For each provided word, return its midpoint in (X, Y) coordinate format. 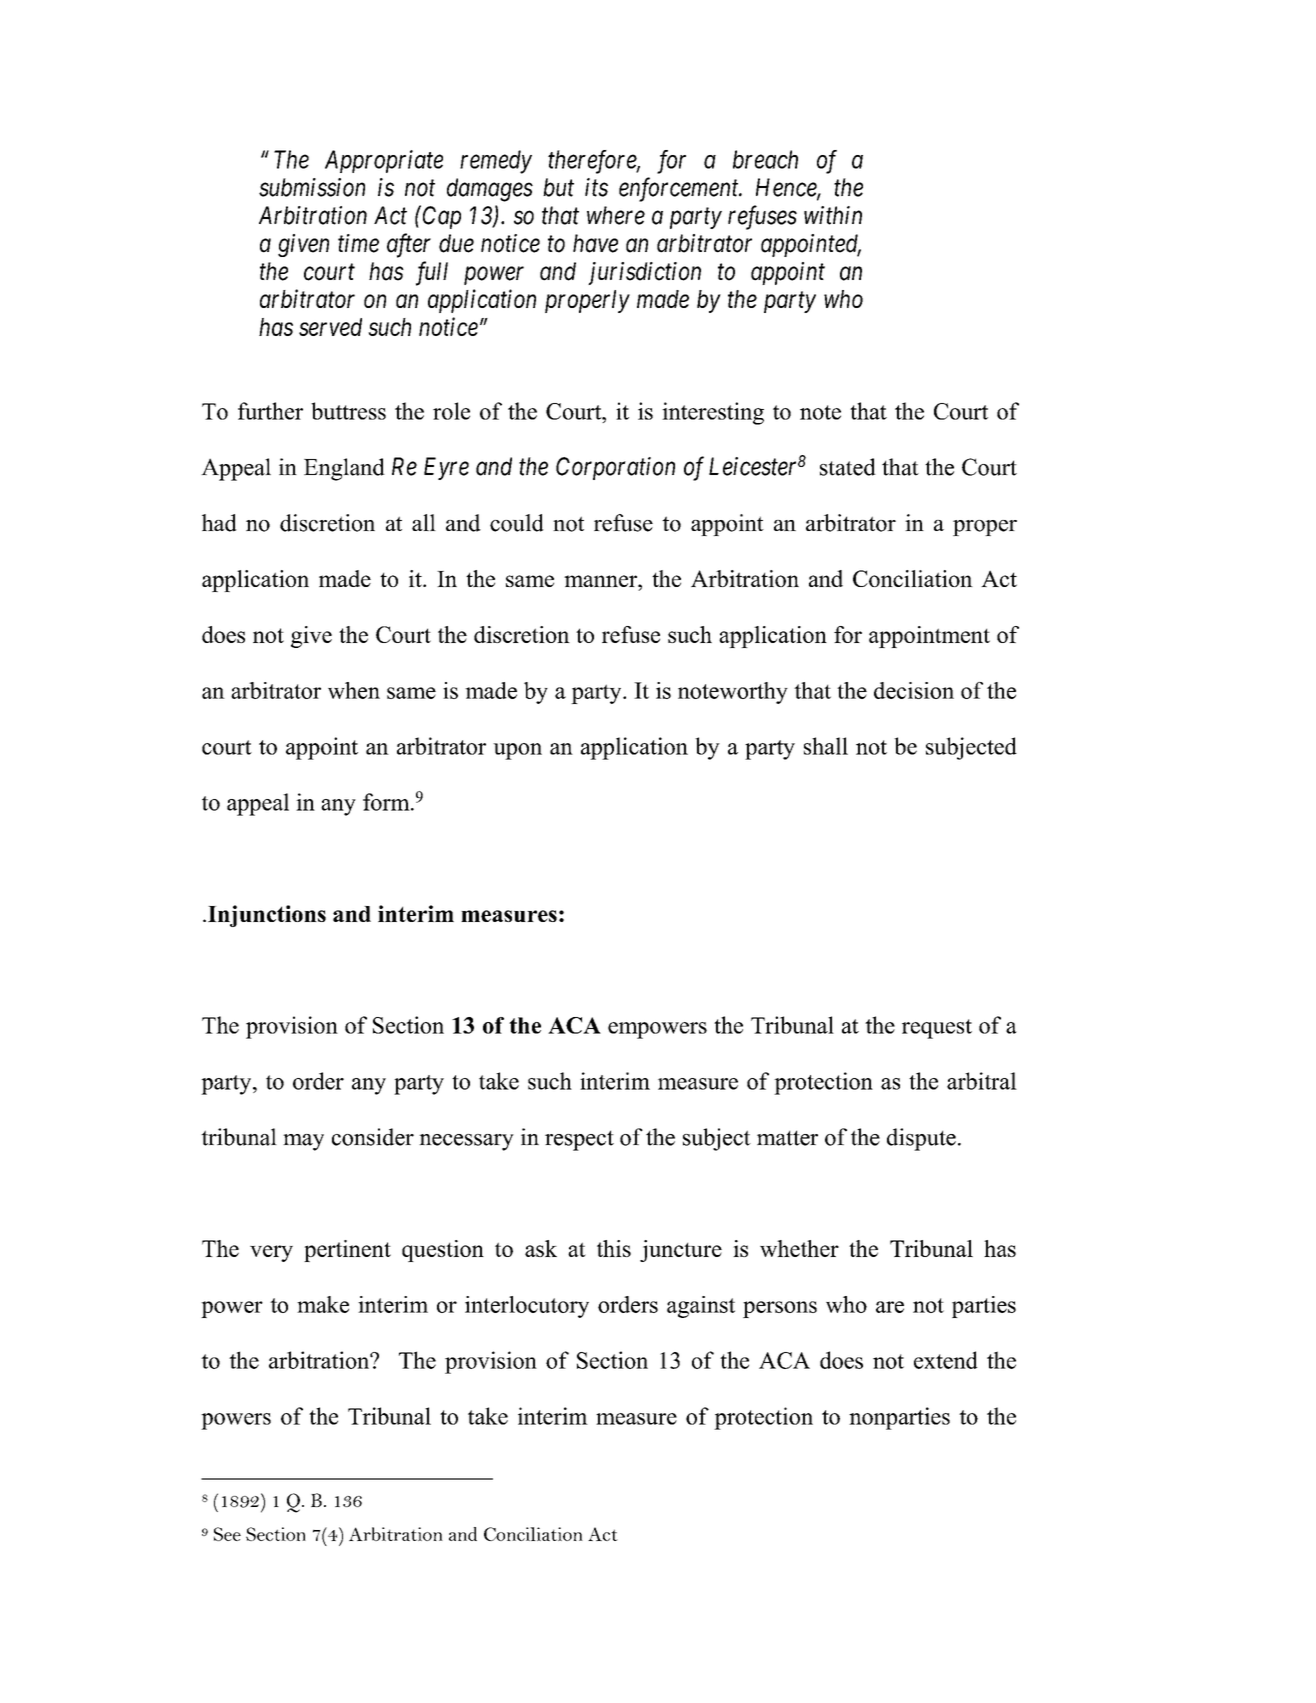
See (227, 1534)
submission (312, 187)
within (833, 215)
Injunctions (267, 916)
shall (826, 746)
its (596, 187)
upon (517, 751)
